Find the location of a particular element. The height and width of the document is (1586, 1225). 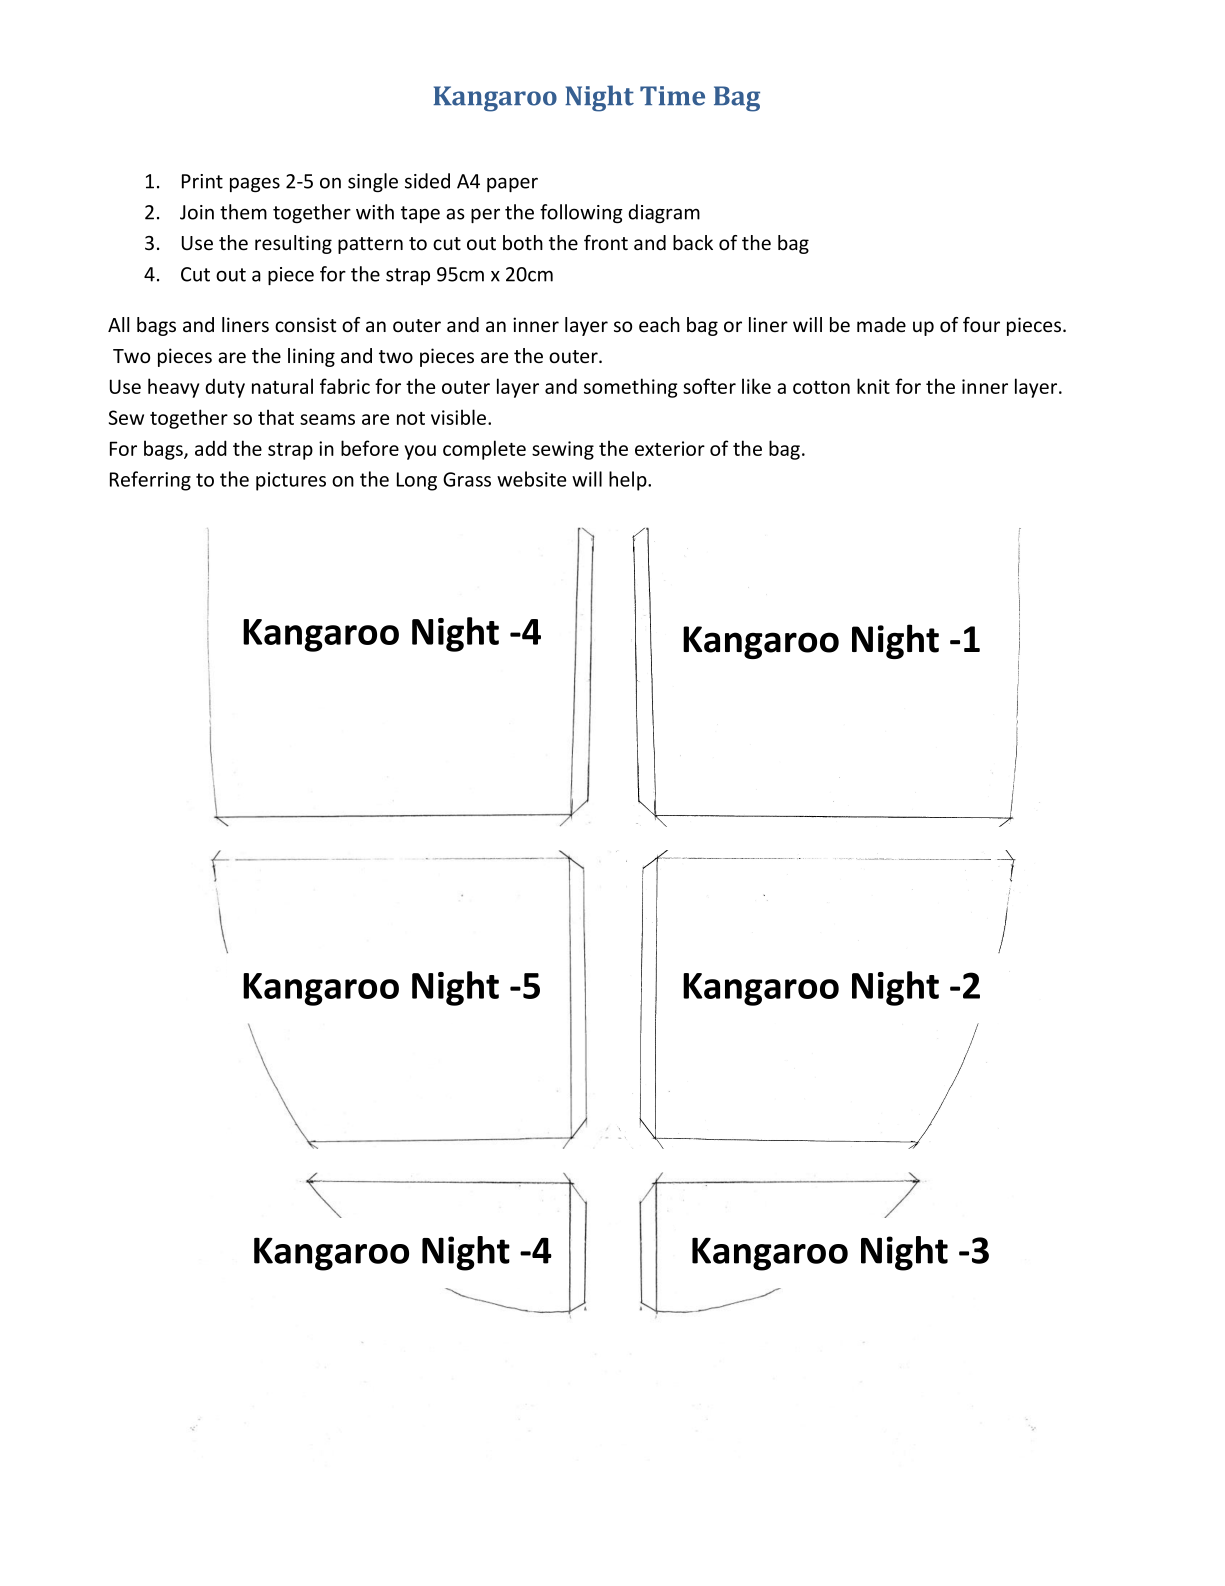

made is located at coordinates (881, 325).
